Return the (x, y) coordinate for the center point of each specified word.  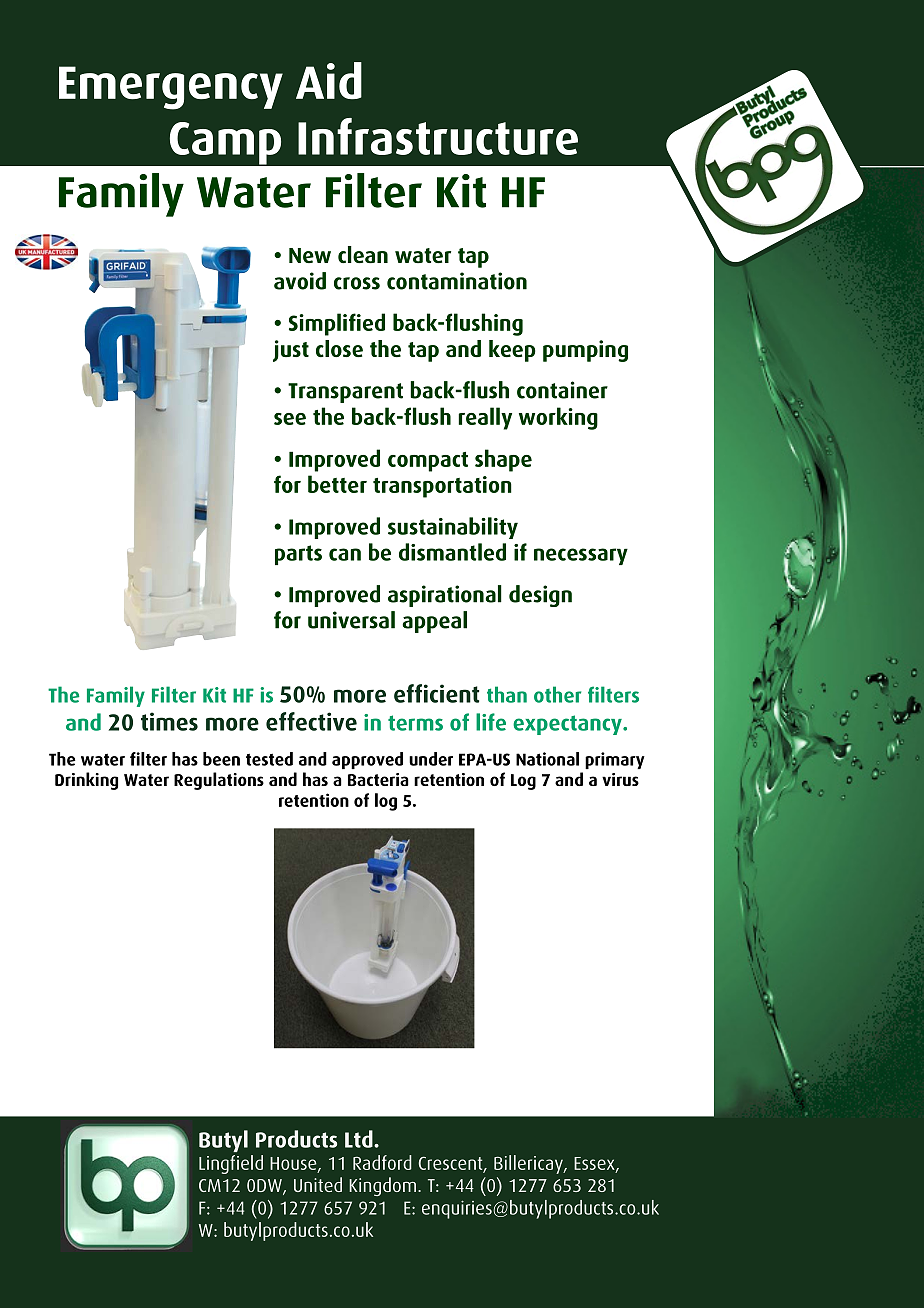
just (291, 351)
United (318, 1184)
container (562, 390)
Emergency (171, 88)
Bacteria (378, 779)
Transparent (345, 393)
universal (351, 620)
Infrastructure (438, 136)
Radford (382, 1162)
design (540, 596)
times (169, 721)
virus (620, 779)
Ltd (360, 1139)
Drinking (86, 781)
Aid (329, 80)
